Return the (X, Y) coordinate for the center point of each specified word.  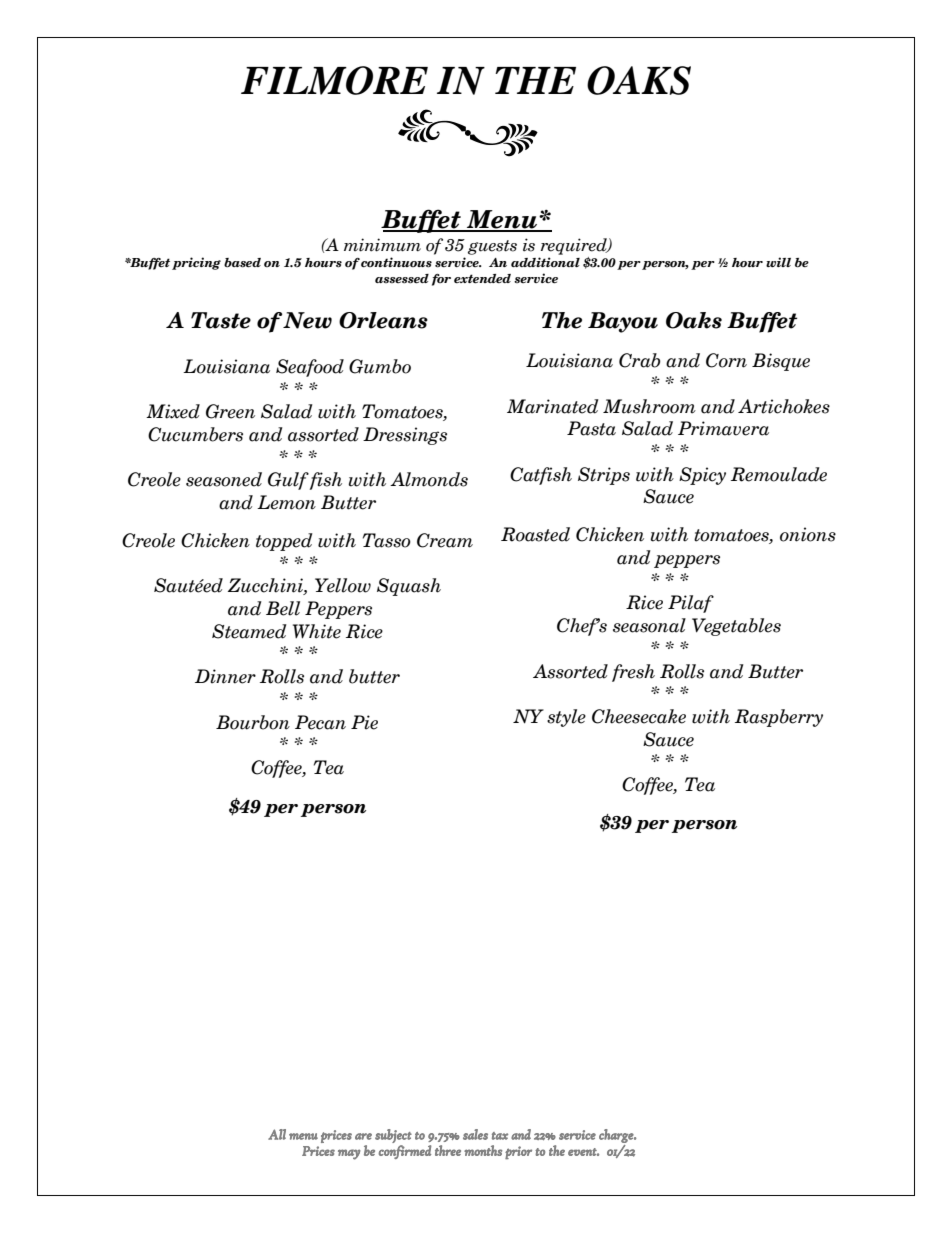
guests (492, 247)
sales (475, 1134)
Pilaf (691, 604)
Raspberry (779, 718)
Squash (409, 587)
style (566, 718)
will (778, 262)
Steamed (249, 631)
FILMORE (334, 80)
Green (230, 411)
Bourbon (253, 722)
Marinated (553, 406)
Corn (726, 360)
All (277, 1134)
